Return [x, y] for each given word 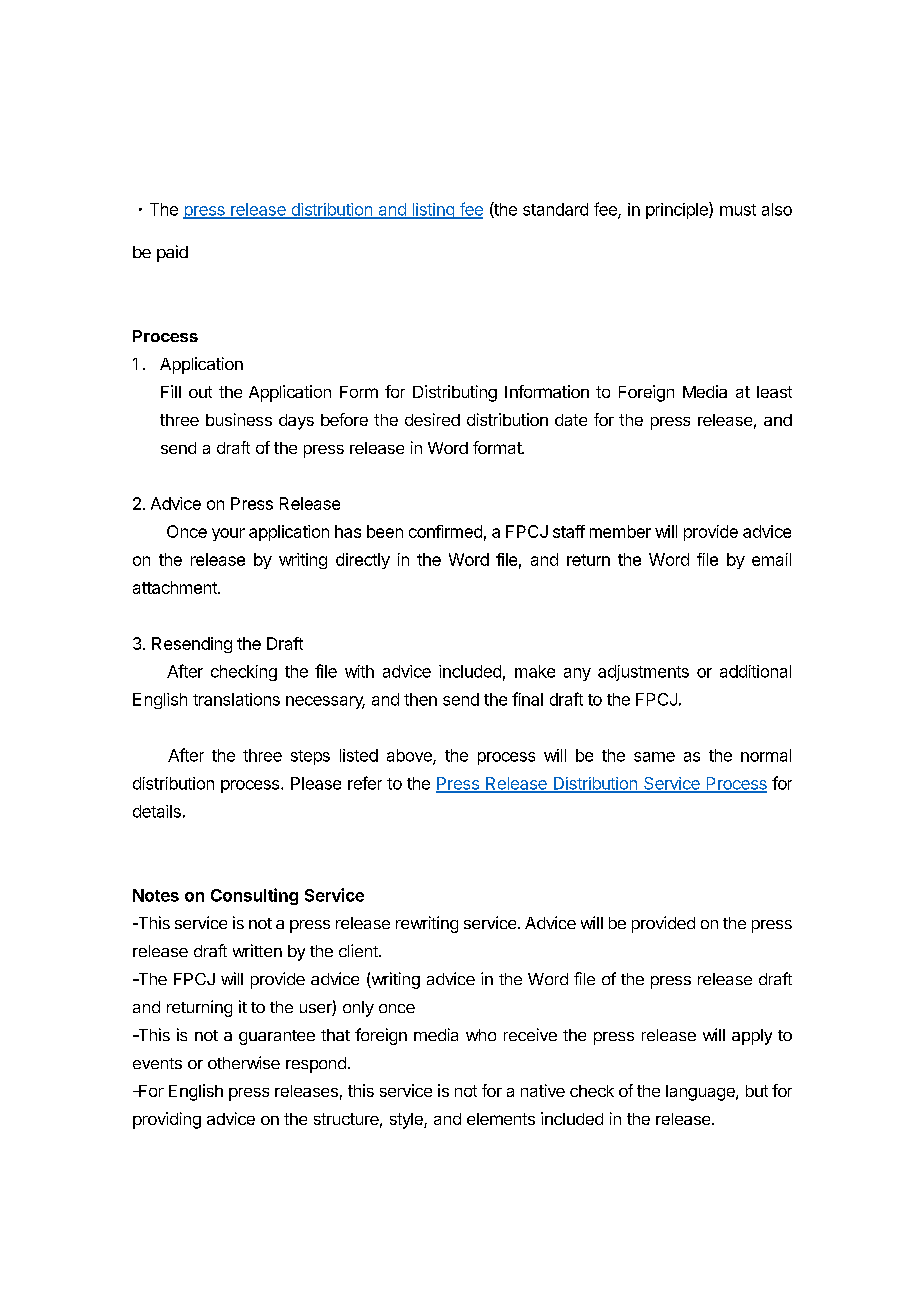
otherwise [244, 1062]
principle [678, 210]
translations [236, 699]
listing [433, 211]
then [420, 699]
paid [172, 253]
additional [755, 671]
